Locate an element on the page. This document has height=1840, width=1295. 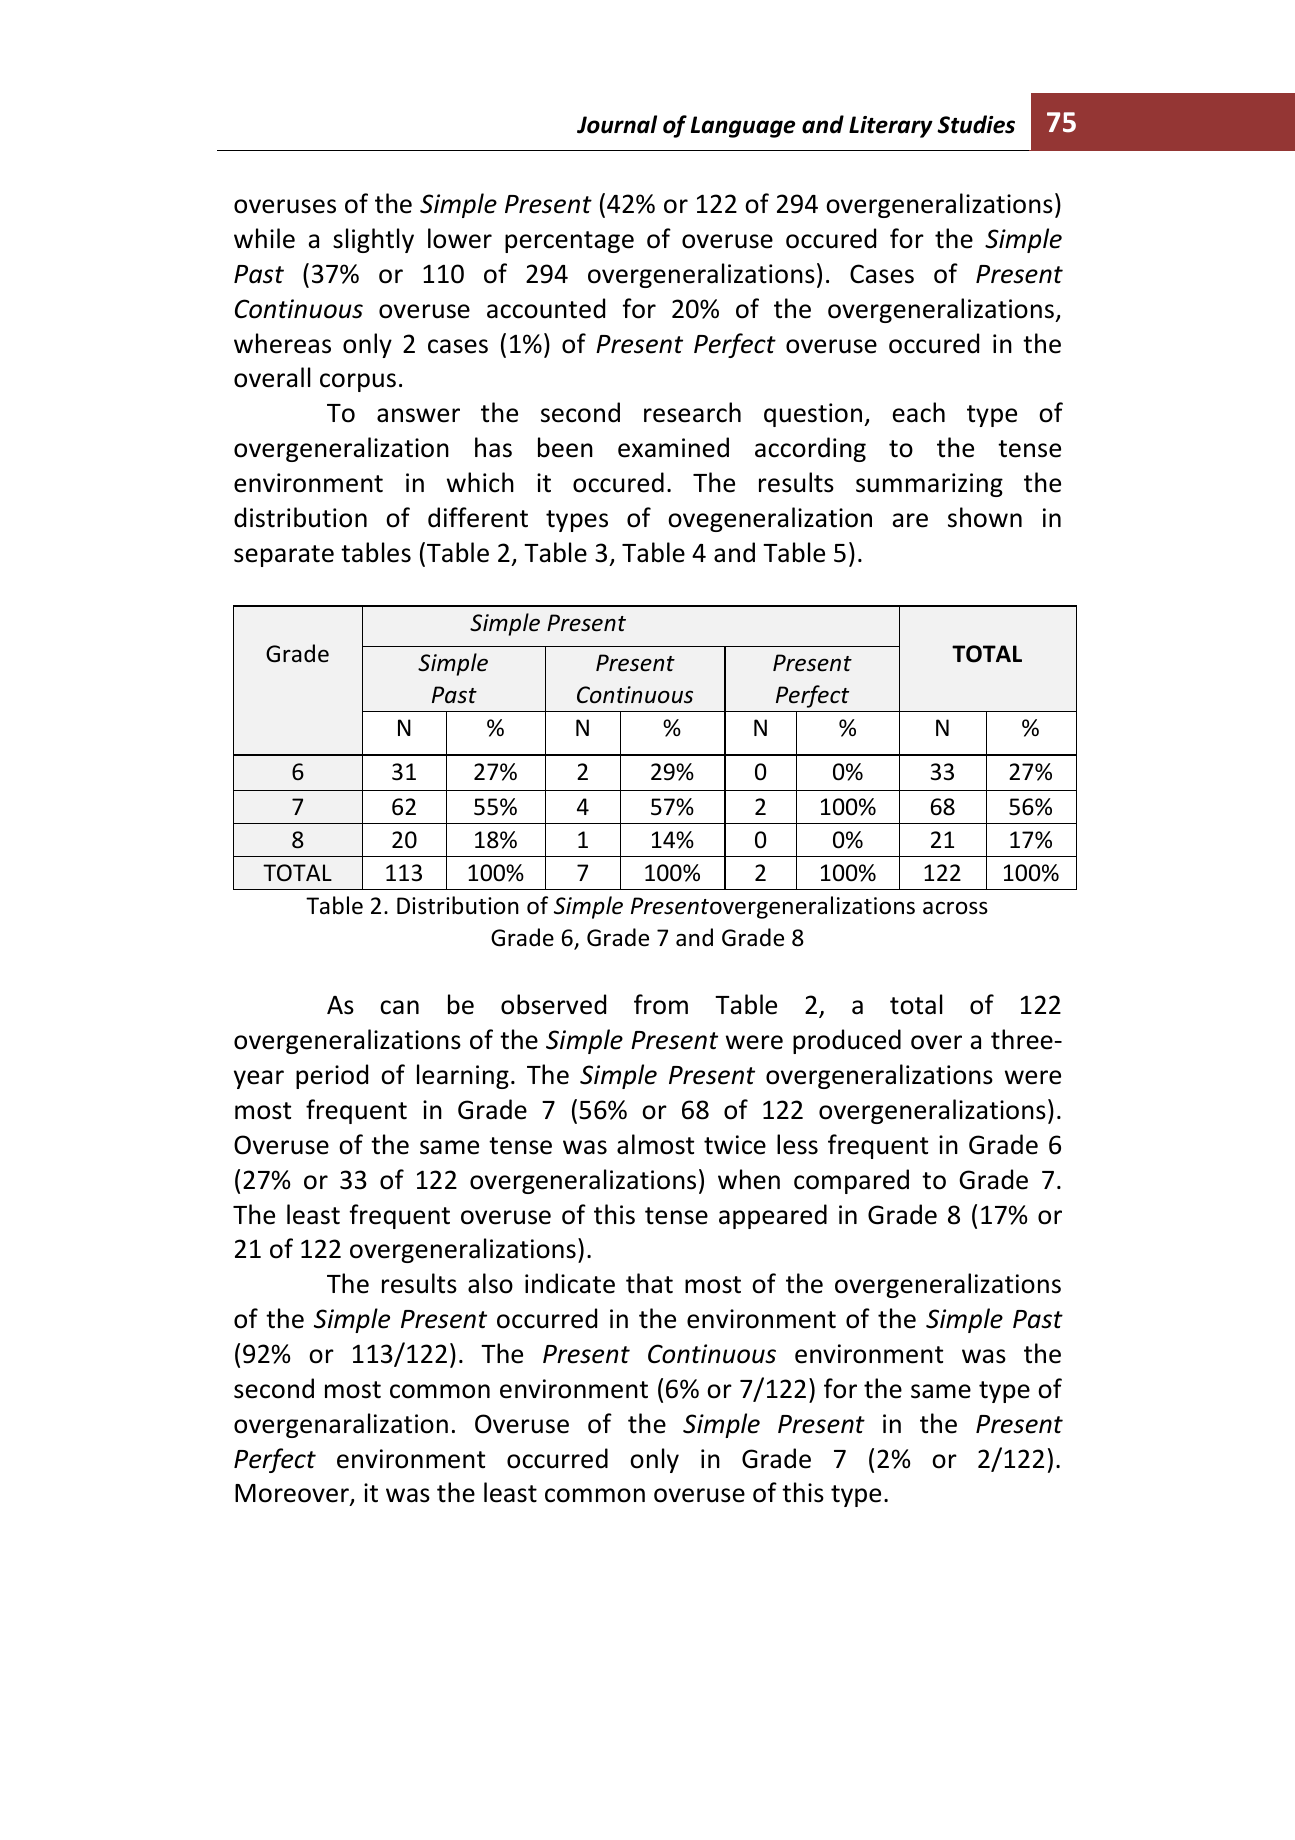
across is located at coordinates (955, 908).
